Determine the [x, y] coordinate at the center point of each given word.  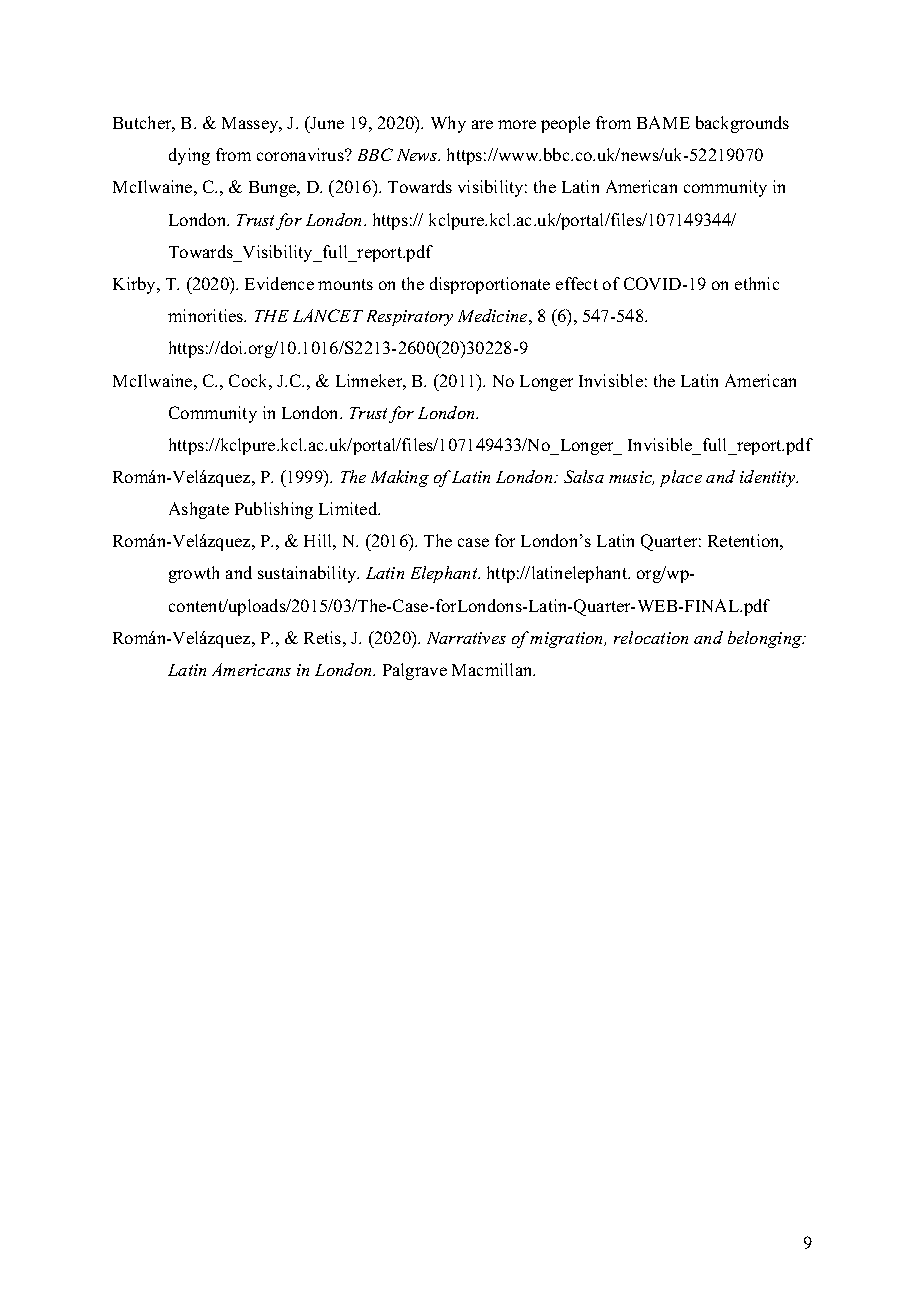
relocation [651, 637]
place [681, 478]
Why [448, 124]
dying [189, 156]
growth [194, 574]
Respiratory [410, 318]
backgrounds [742, 124]
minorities [207, 315]
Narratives [466, 638]
